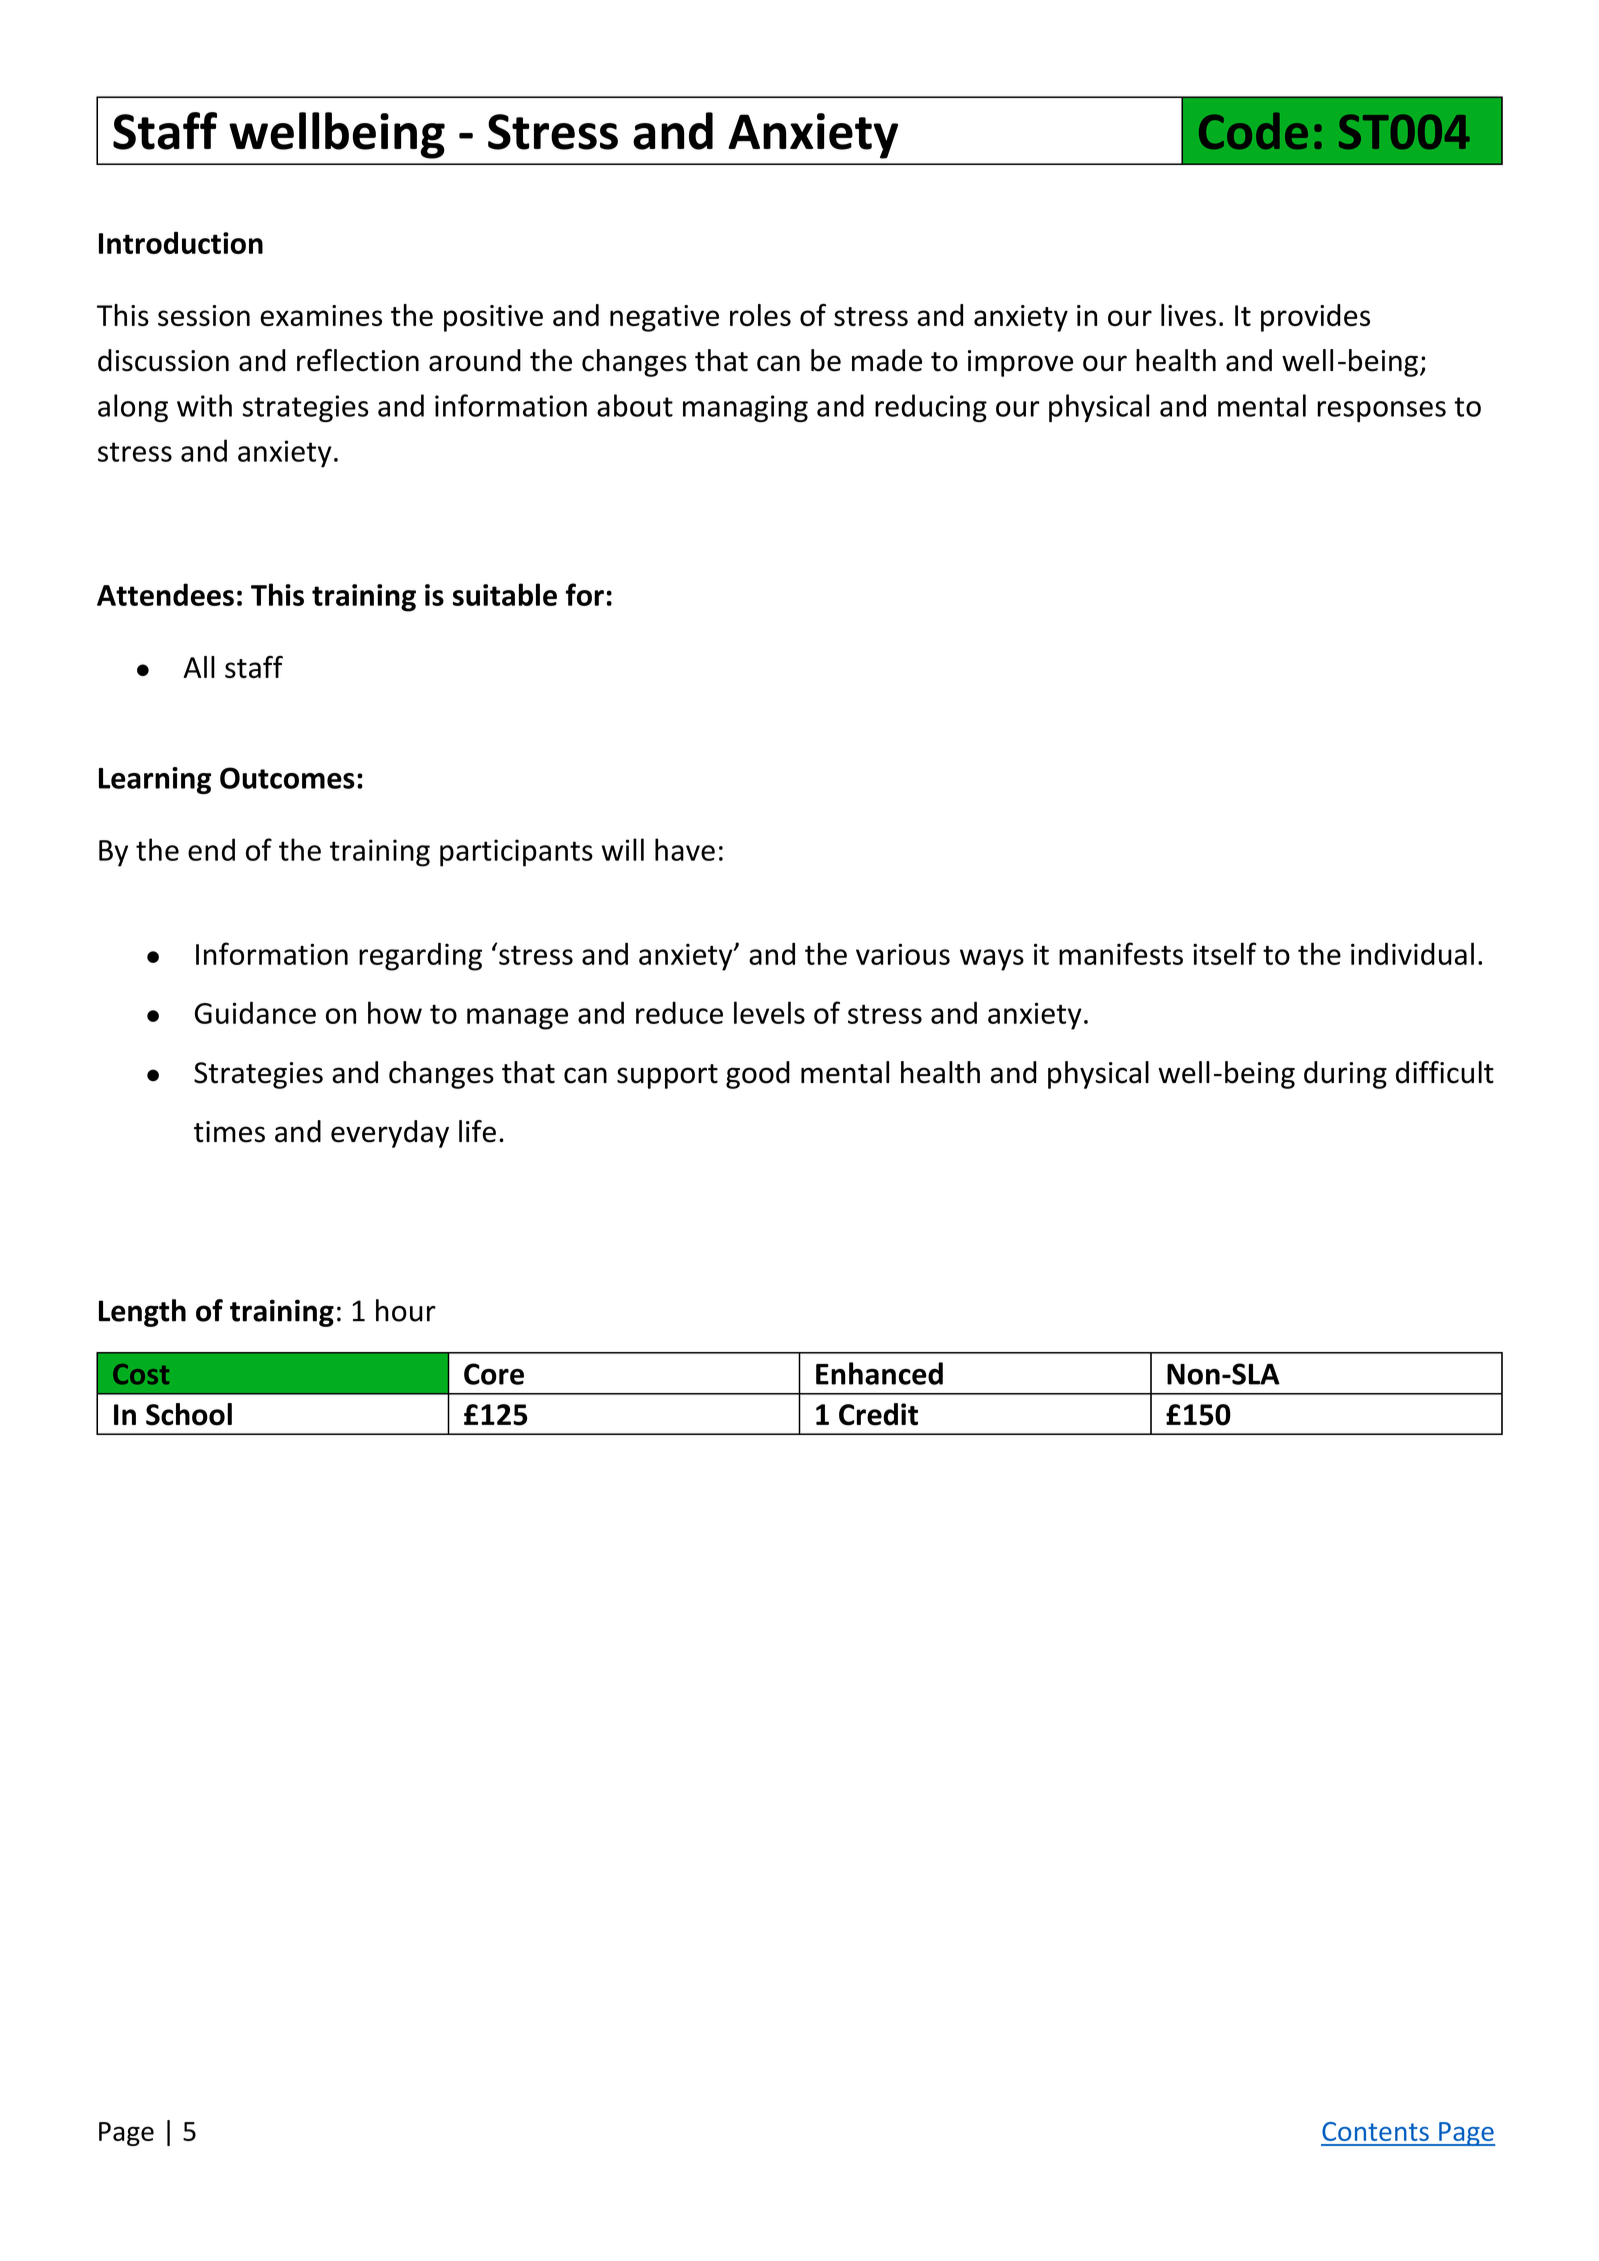  I want to click on during, so click(1345, 1075).
